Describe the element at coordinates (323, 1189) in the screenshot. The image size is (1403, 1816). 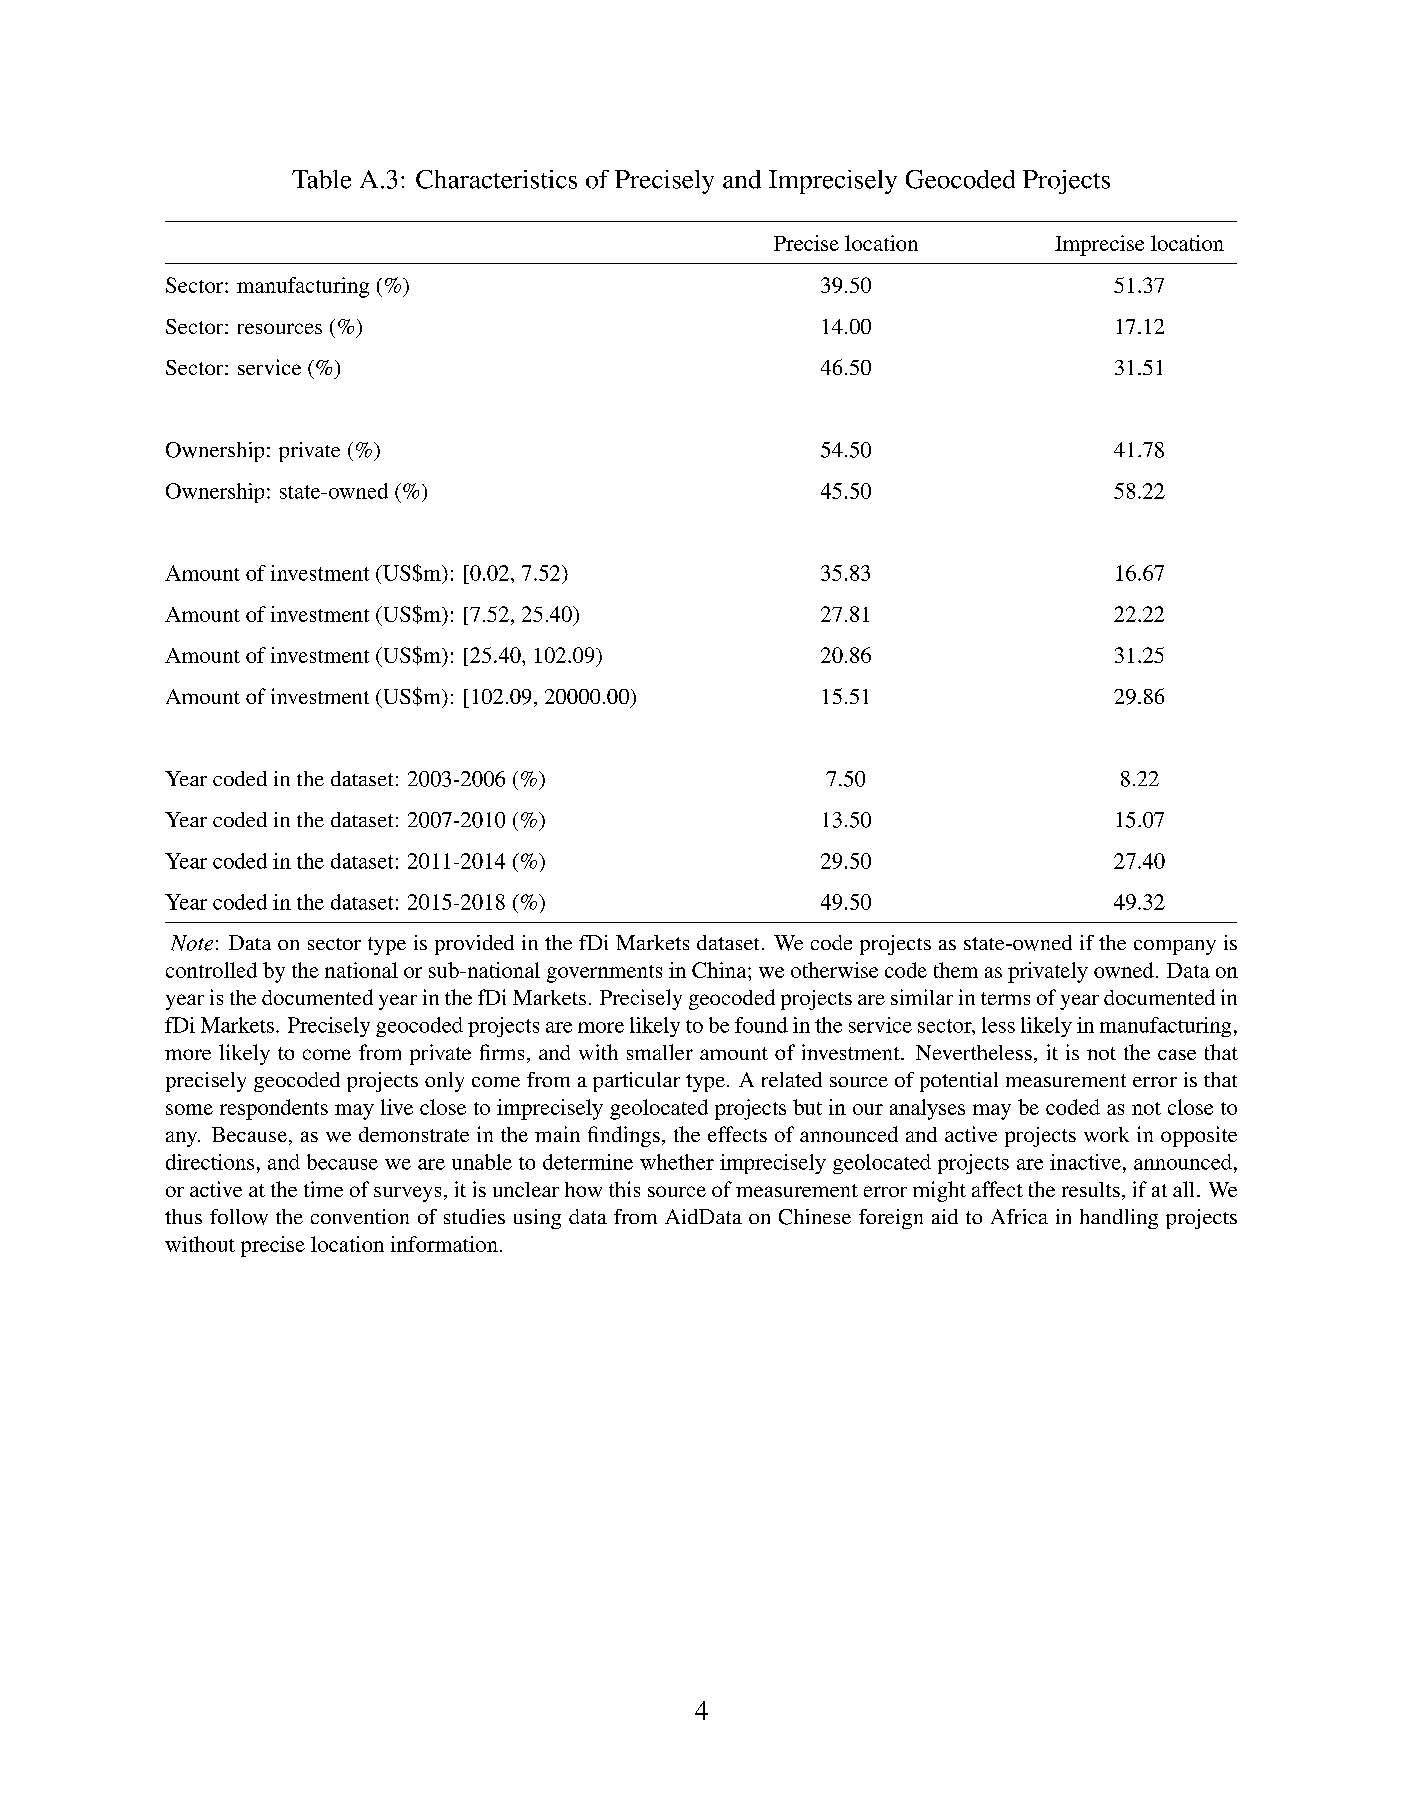
I see `time` at that location.
